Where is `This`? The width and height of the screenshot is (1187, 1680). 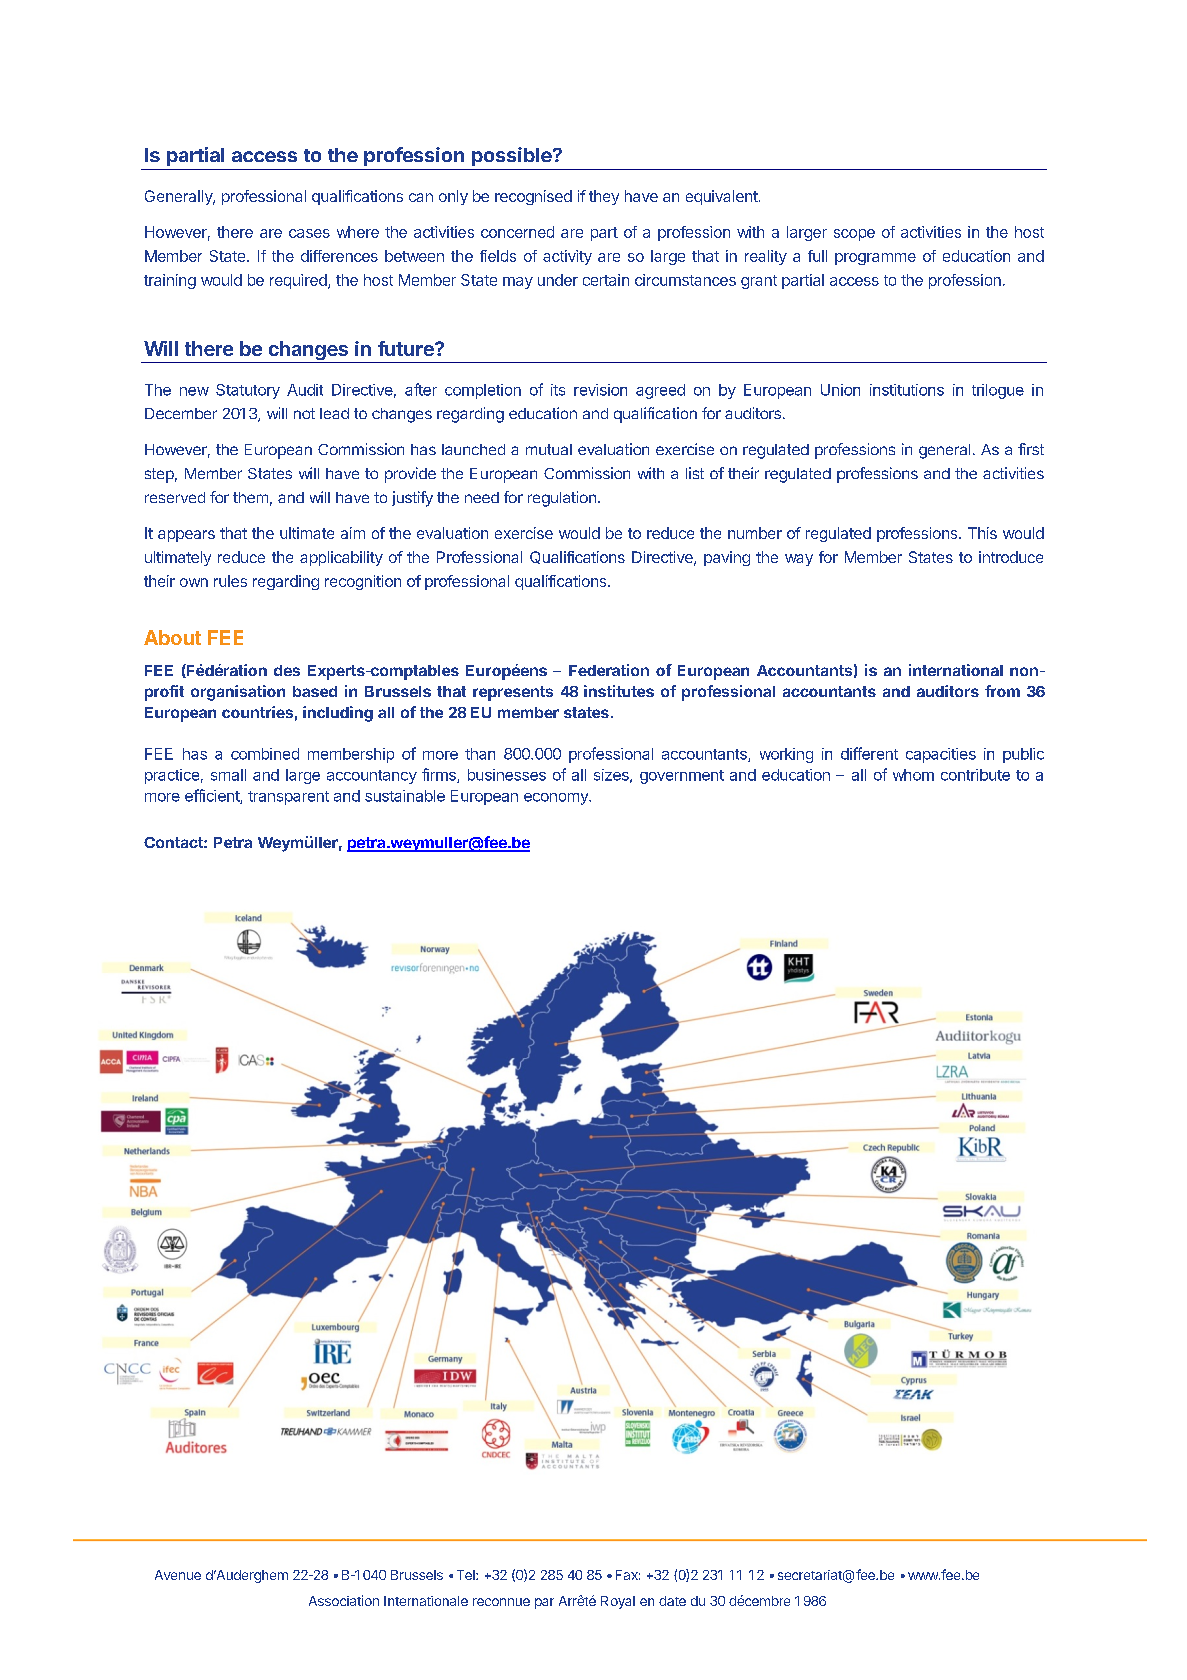 This is located at coordinates (982, 533).
